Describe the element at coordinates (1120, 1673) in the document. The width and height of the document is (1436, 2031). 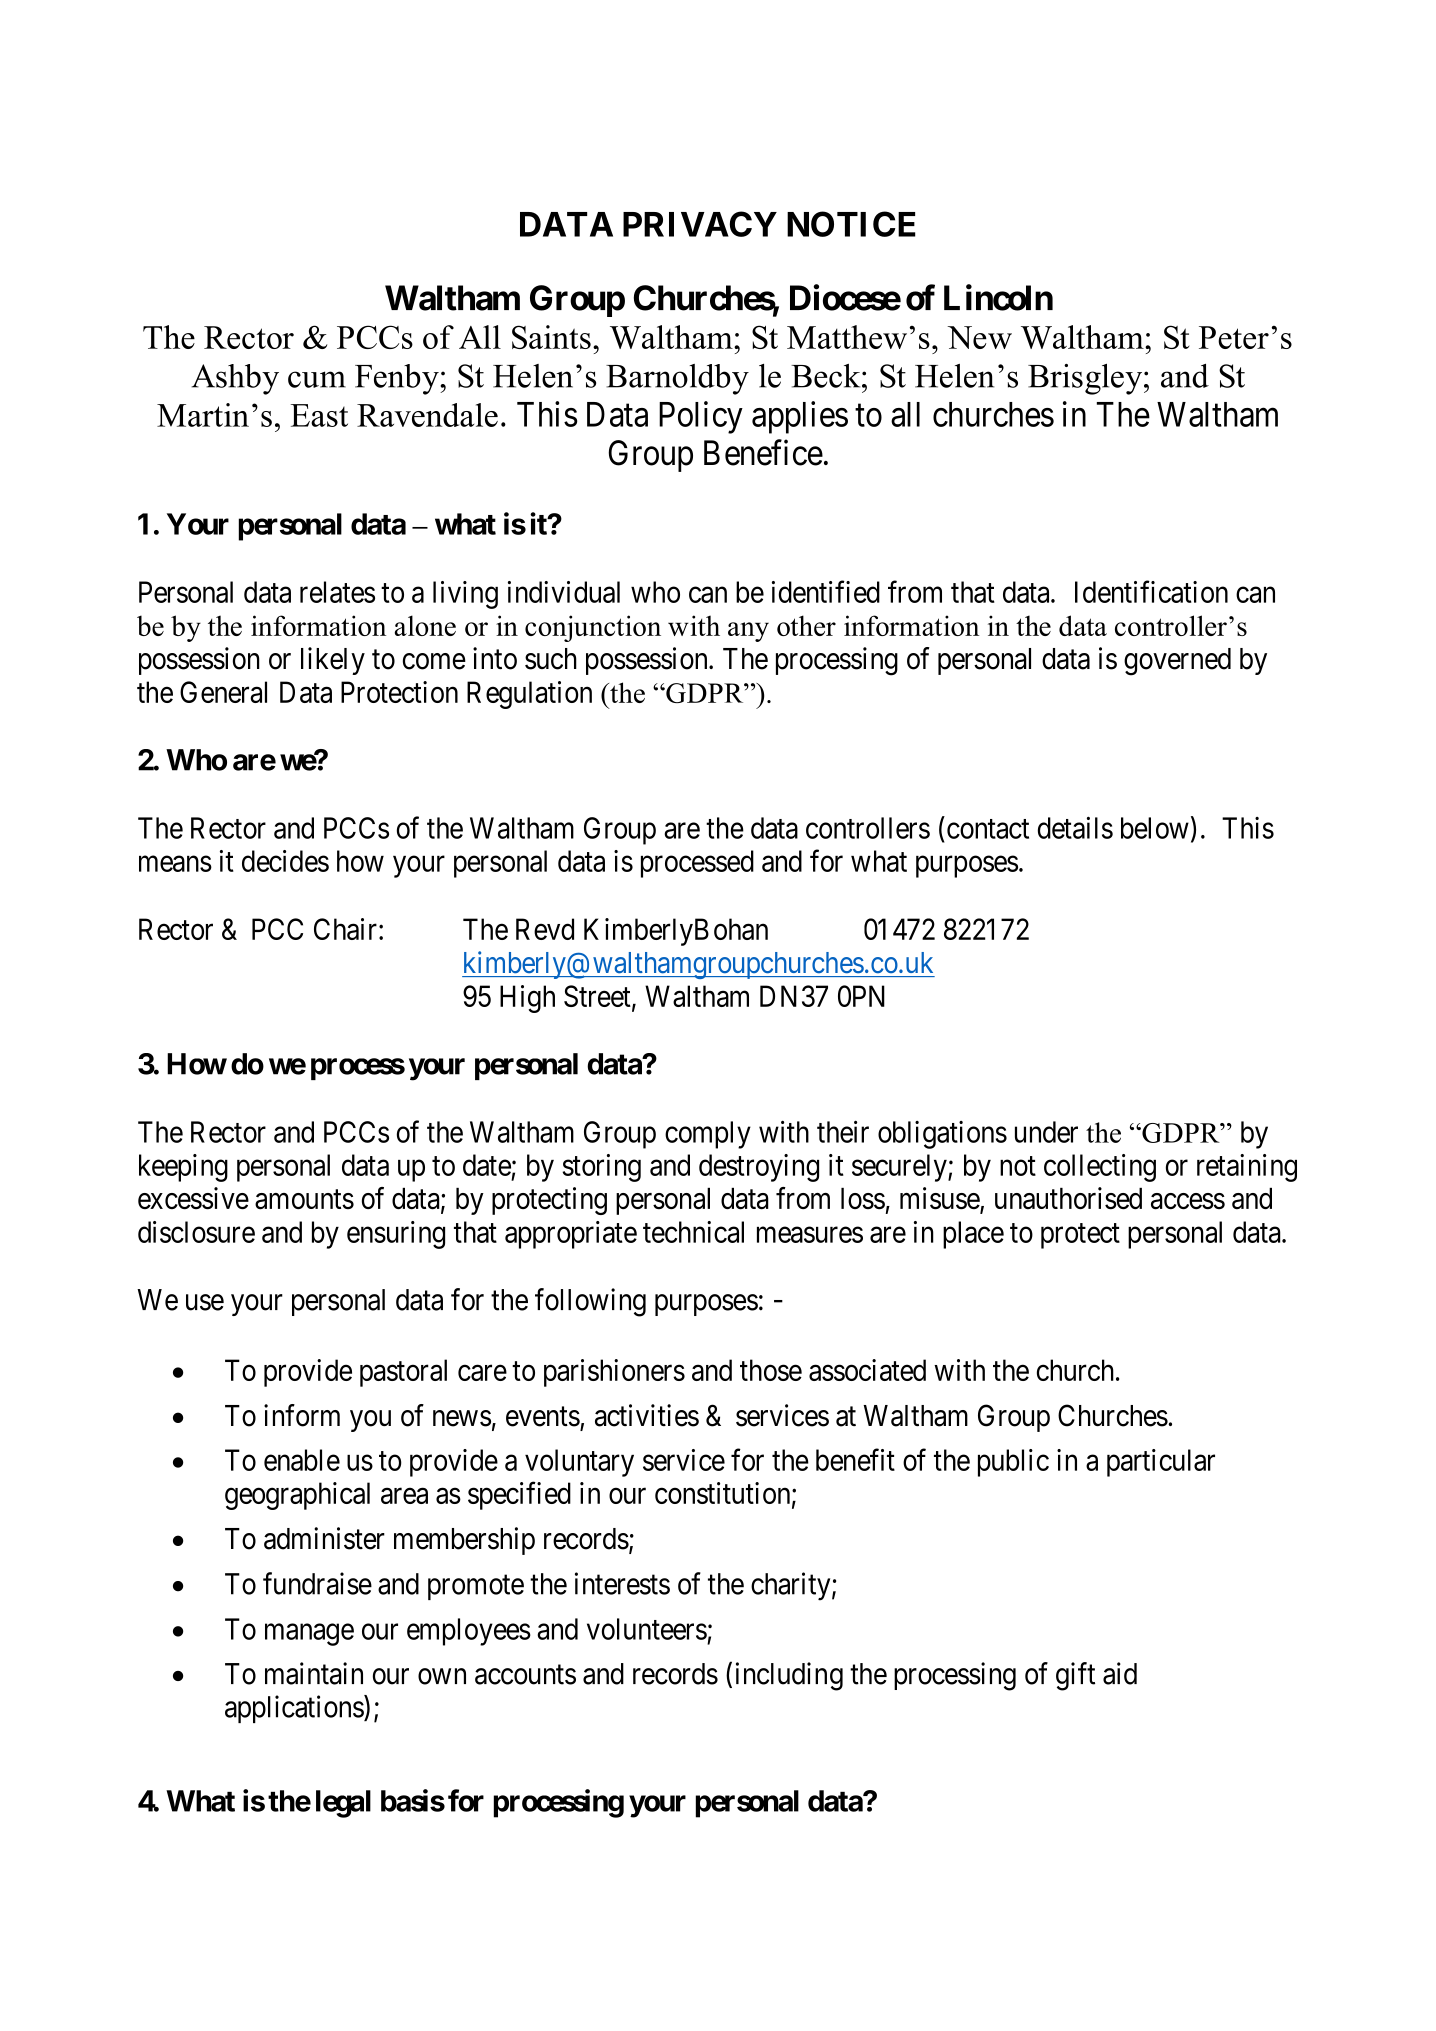
I see `aid` at that location.
